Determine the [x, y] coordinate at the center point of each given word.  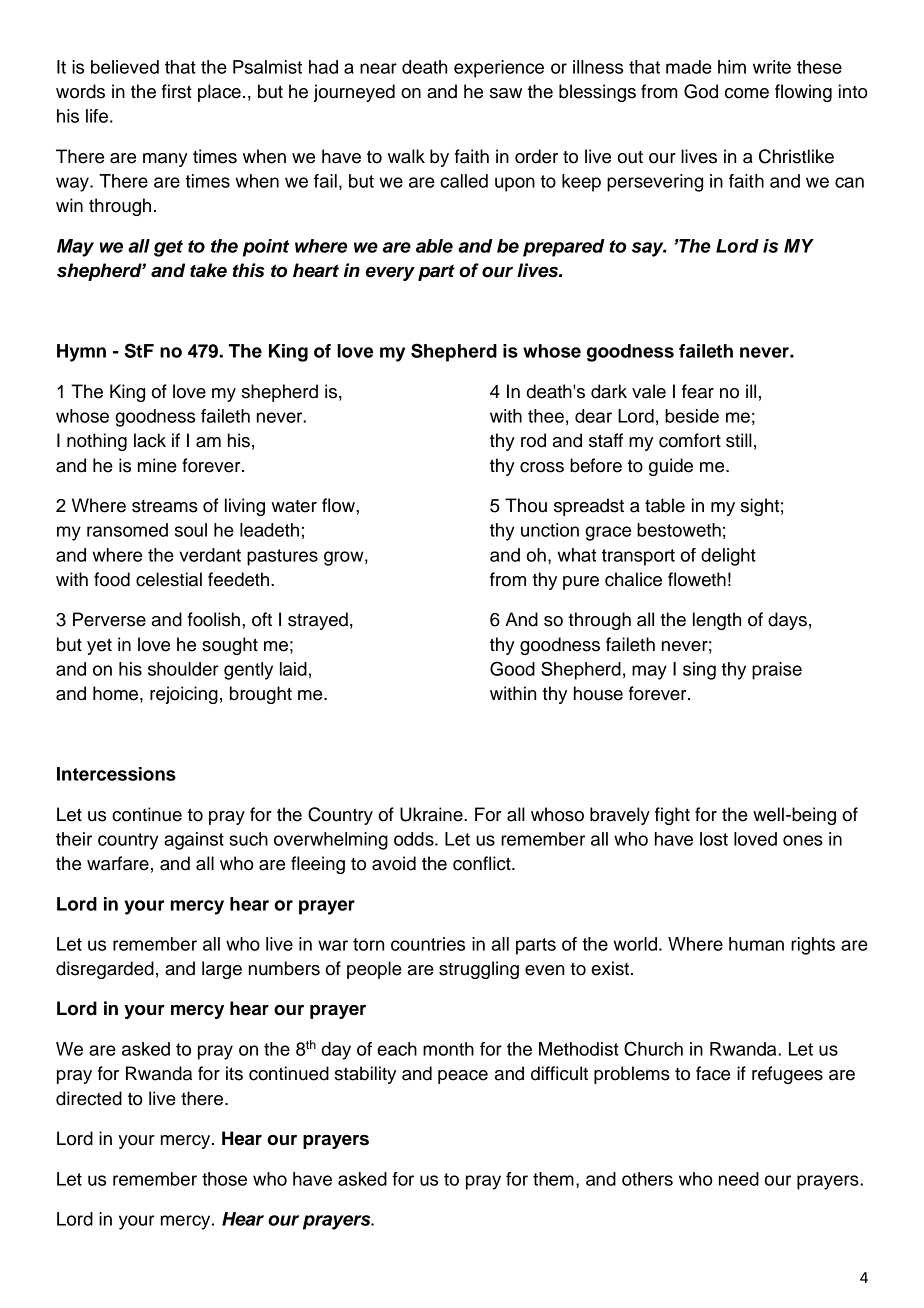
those [224, 1179]
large [222, 970]
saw [506, 93]
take [208, 270]
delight [728, 557]
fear [698, 391]
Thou [526, 505]
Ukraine [432, 814]
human [756, 944]
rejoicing [184, 695]
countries [428, 944]
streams [165, 506]
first [177, 91]
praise [777, 671]
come [747, 93]
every [390, 274]
